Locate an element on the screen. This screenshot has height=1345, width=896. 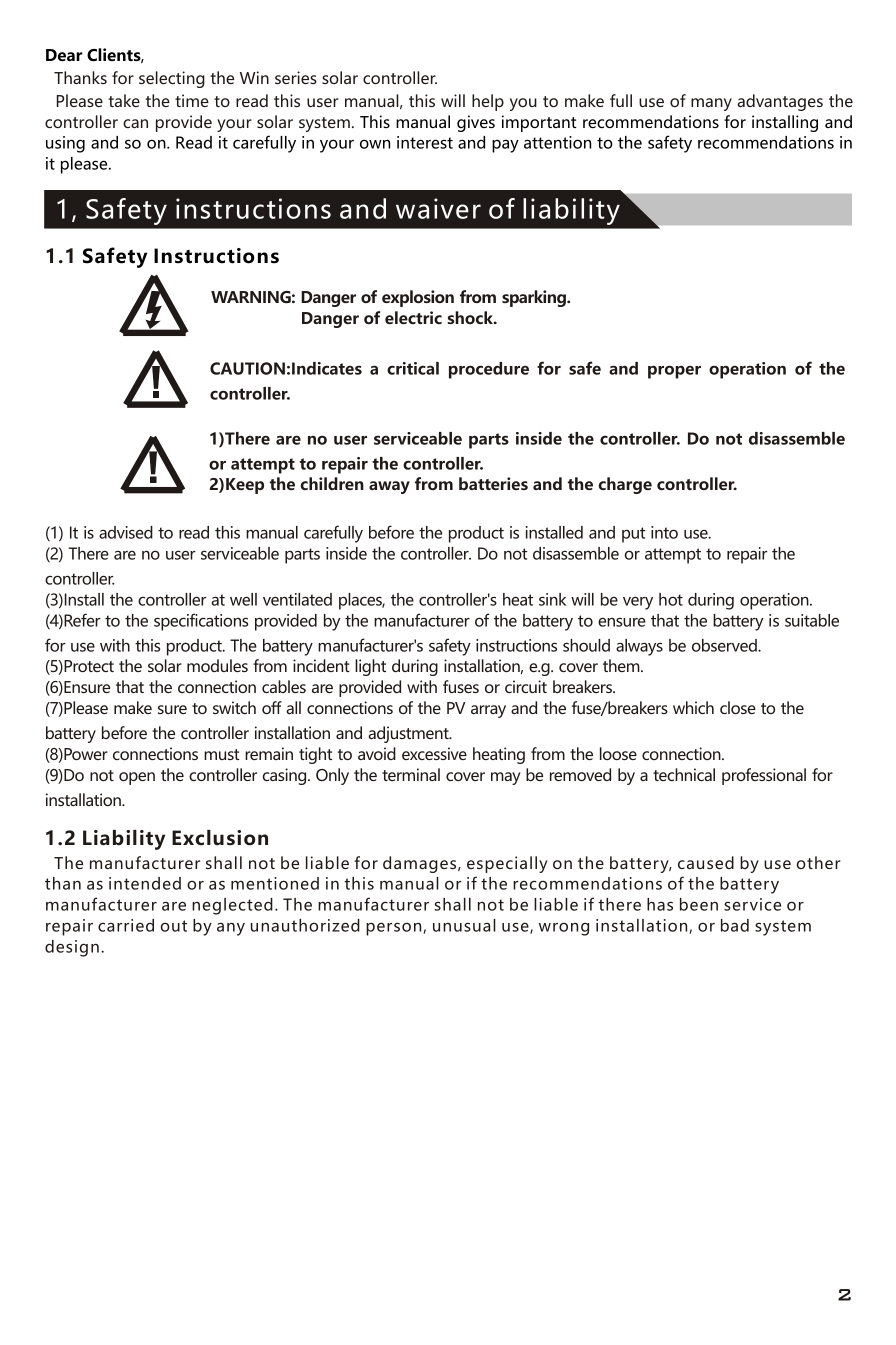
bad is located at coordinates (735, 925).
